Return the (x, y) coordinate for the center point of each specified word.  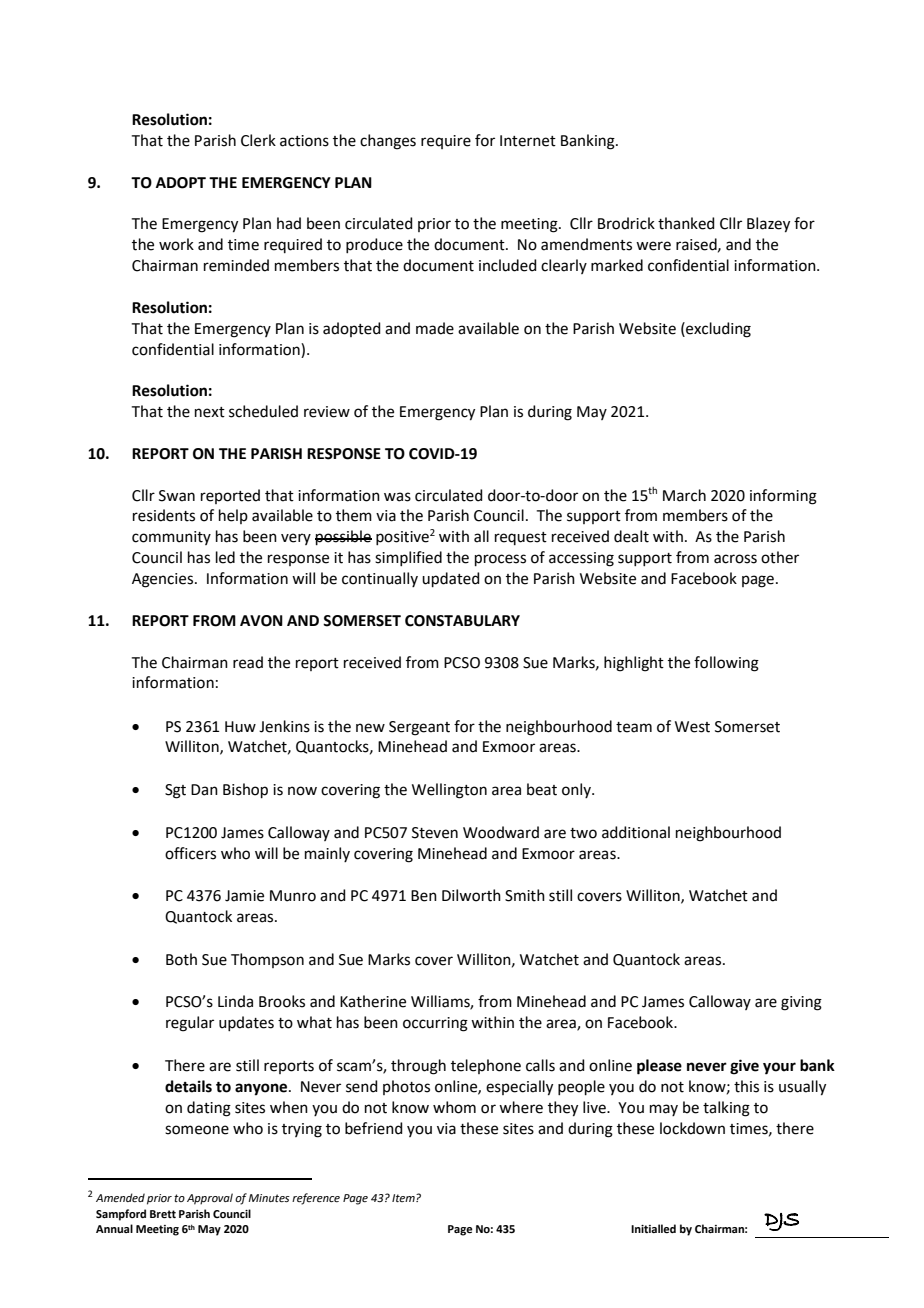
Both (181, 959)
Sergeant (419, 728)
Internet (528, 141)
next (210, 412)
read (248, 662)
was (397, 497)
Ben (424, 896)
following (726, 664)
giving (801, 1003)
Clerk (258, 140)
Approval (210, 1199)
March (684, 495)
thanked (686, 223)
